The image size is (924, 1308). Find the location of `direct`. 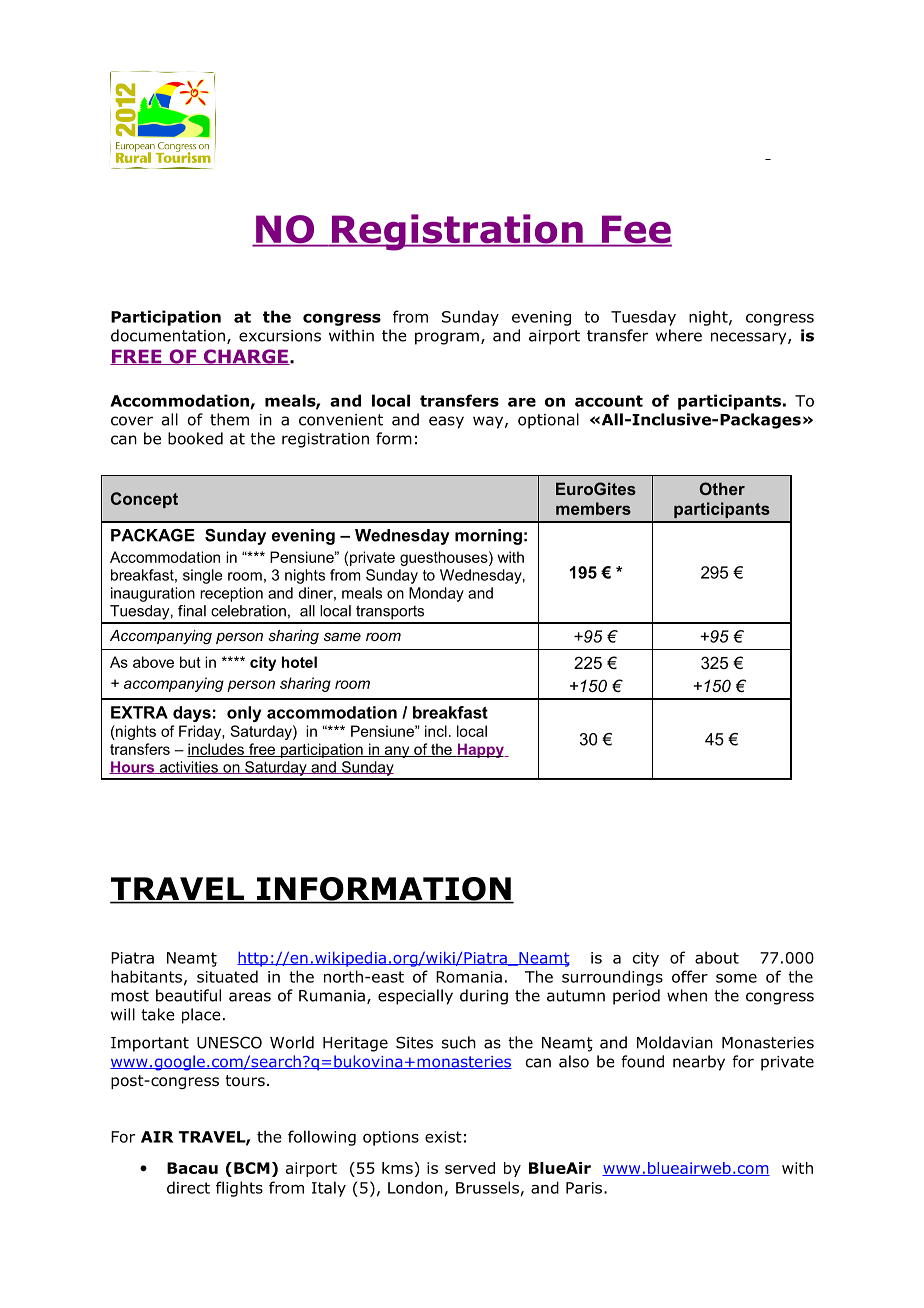

direct is located at coordinates (188, 1187).
